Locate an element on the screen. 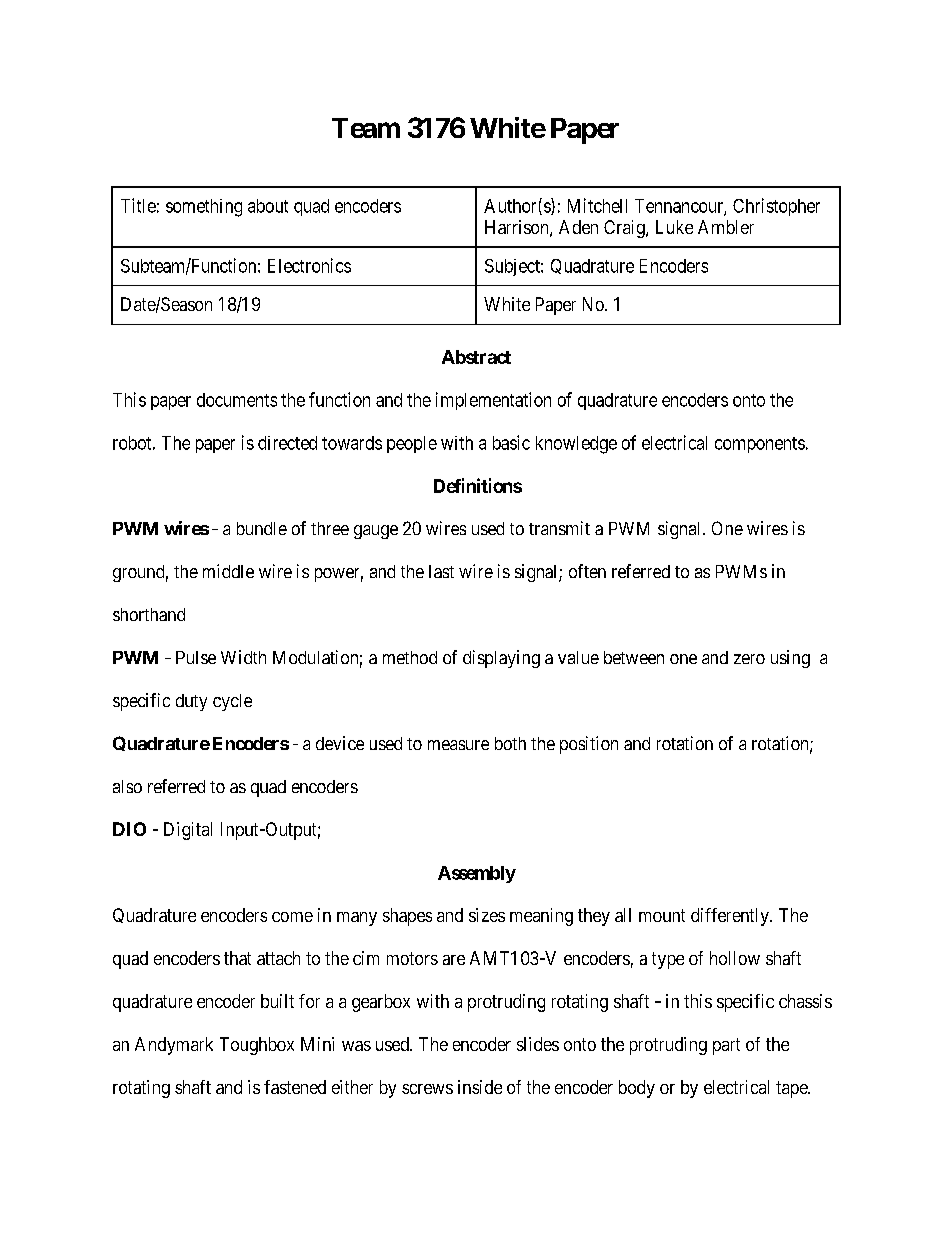 This screenshot has width=952, height=1233. part is located at coordinates (726, 1046).
